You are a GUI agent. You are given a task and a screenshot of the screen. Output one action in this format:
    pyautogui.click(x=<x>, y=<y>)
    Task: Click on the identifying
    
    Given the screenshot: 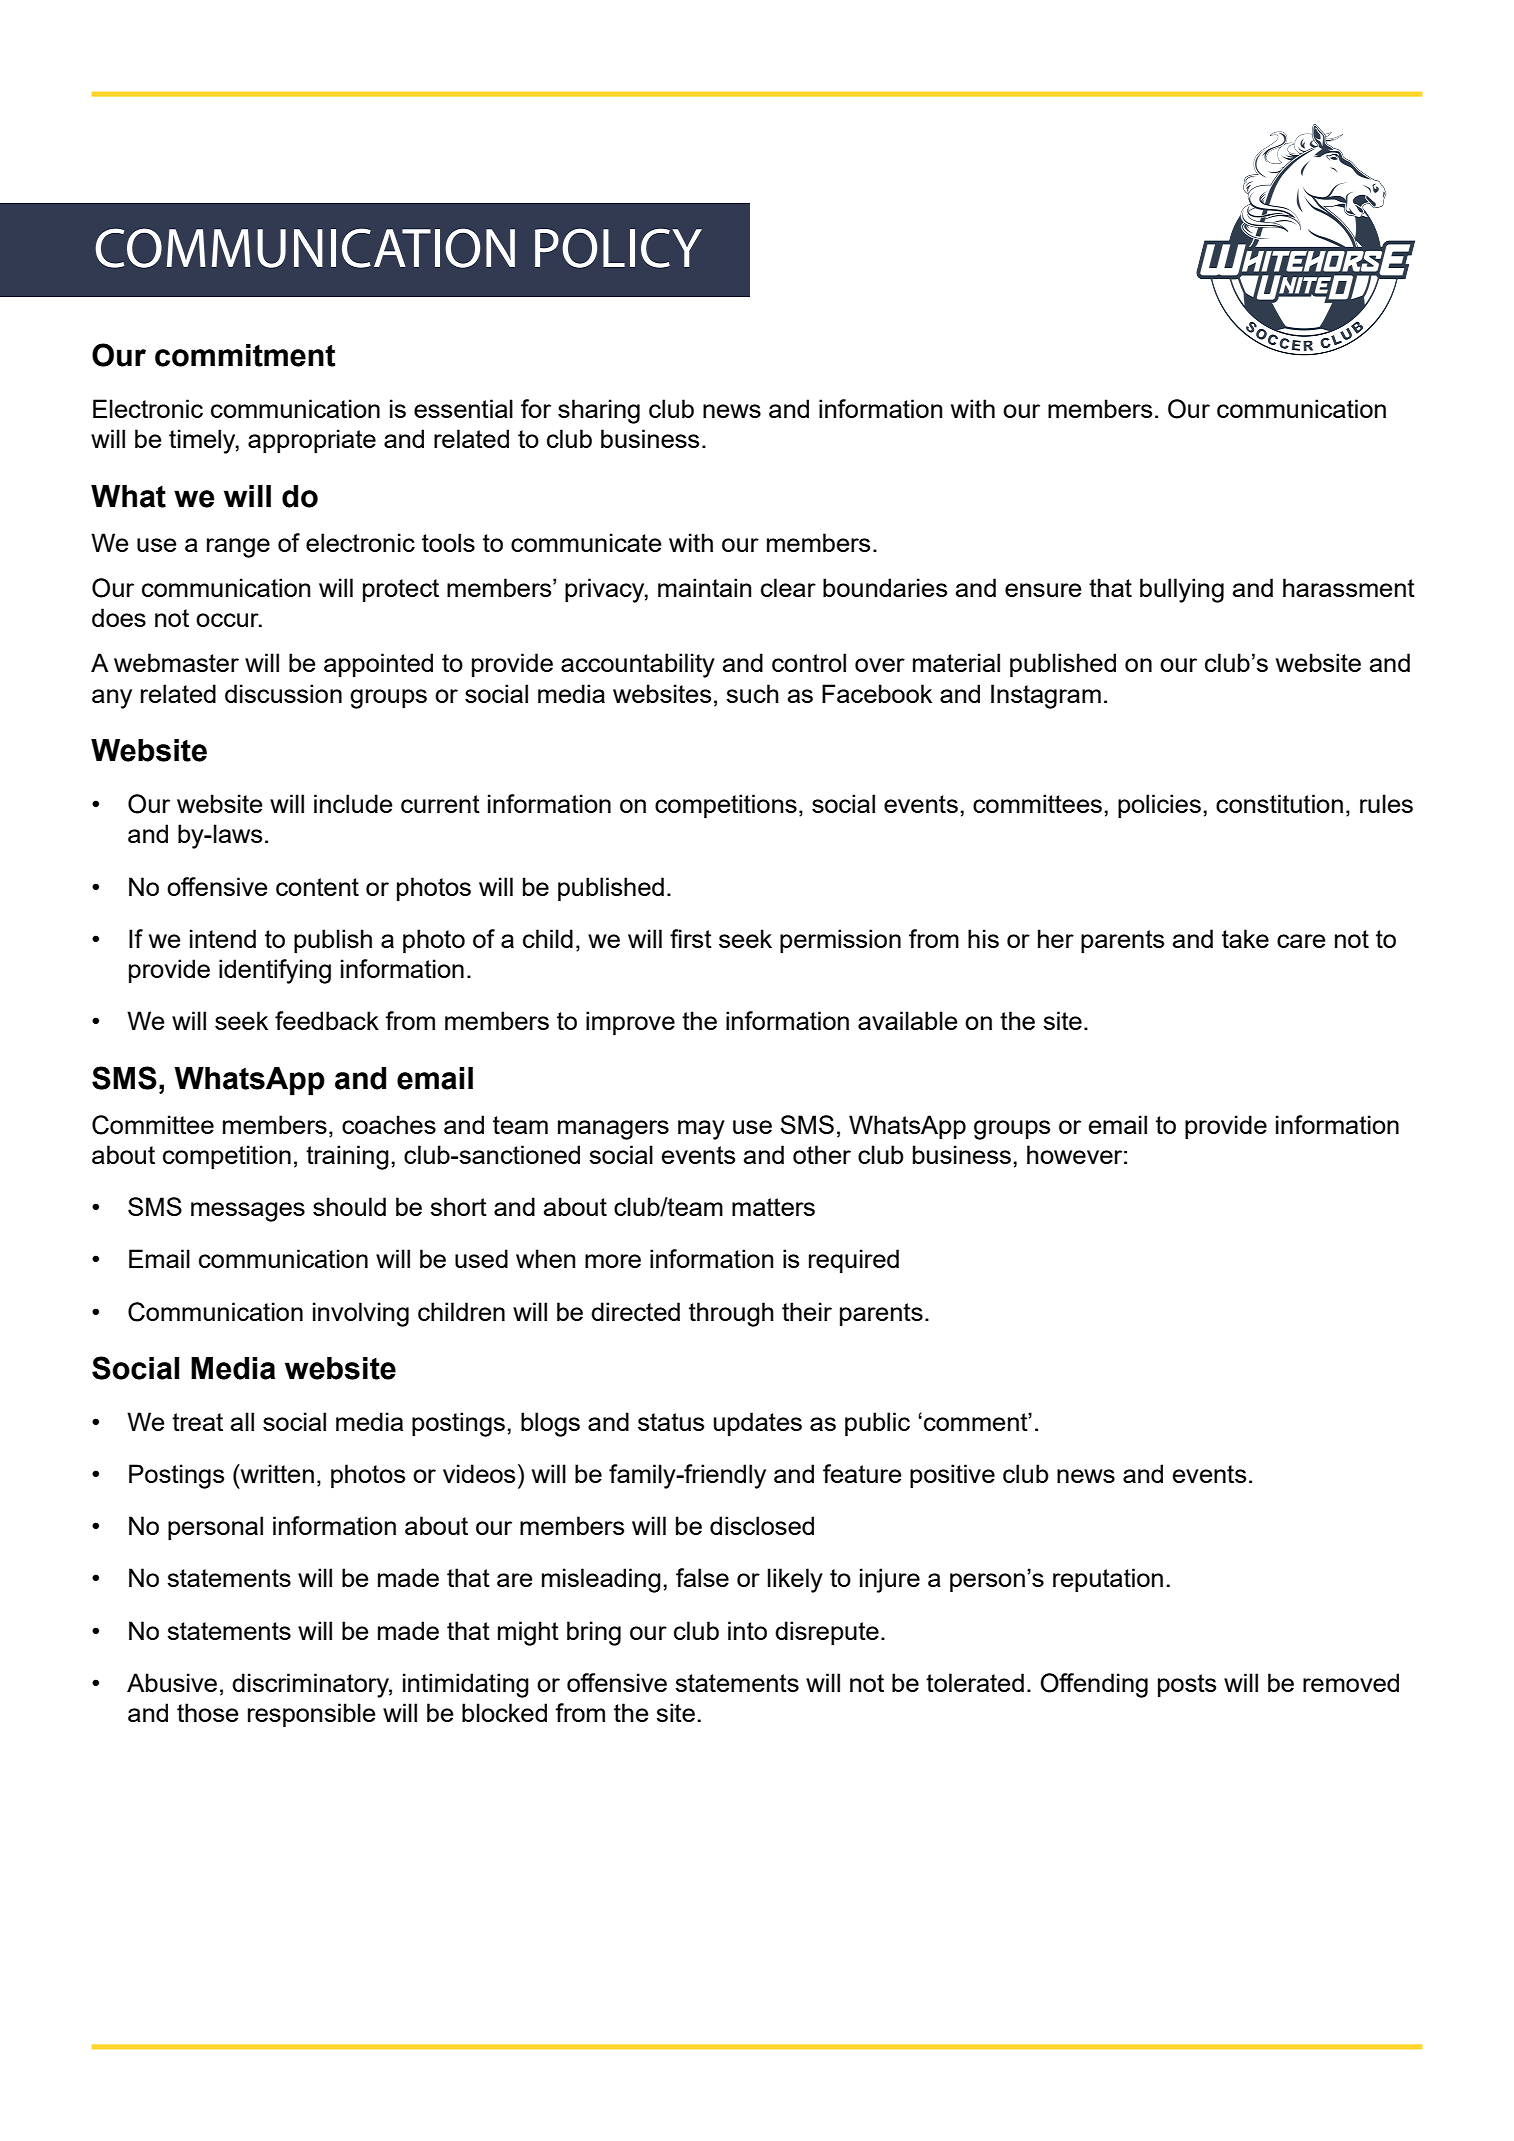 What is the action you would take?
    pyautogui.click(x=275, y=971)
